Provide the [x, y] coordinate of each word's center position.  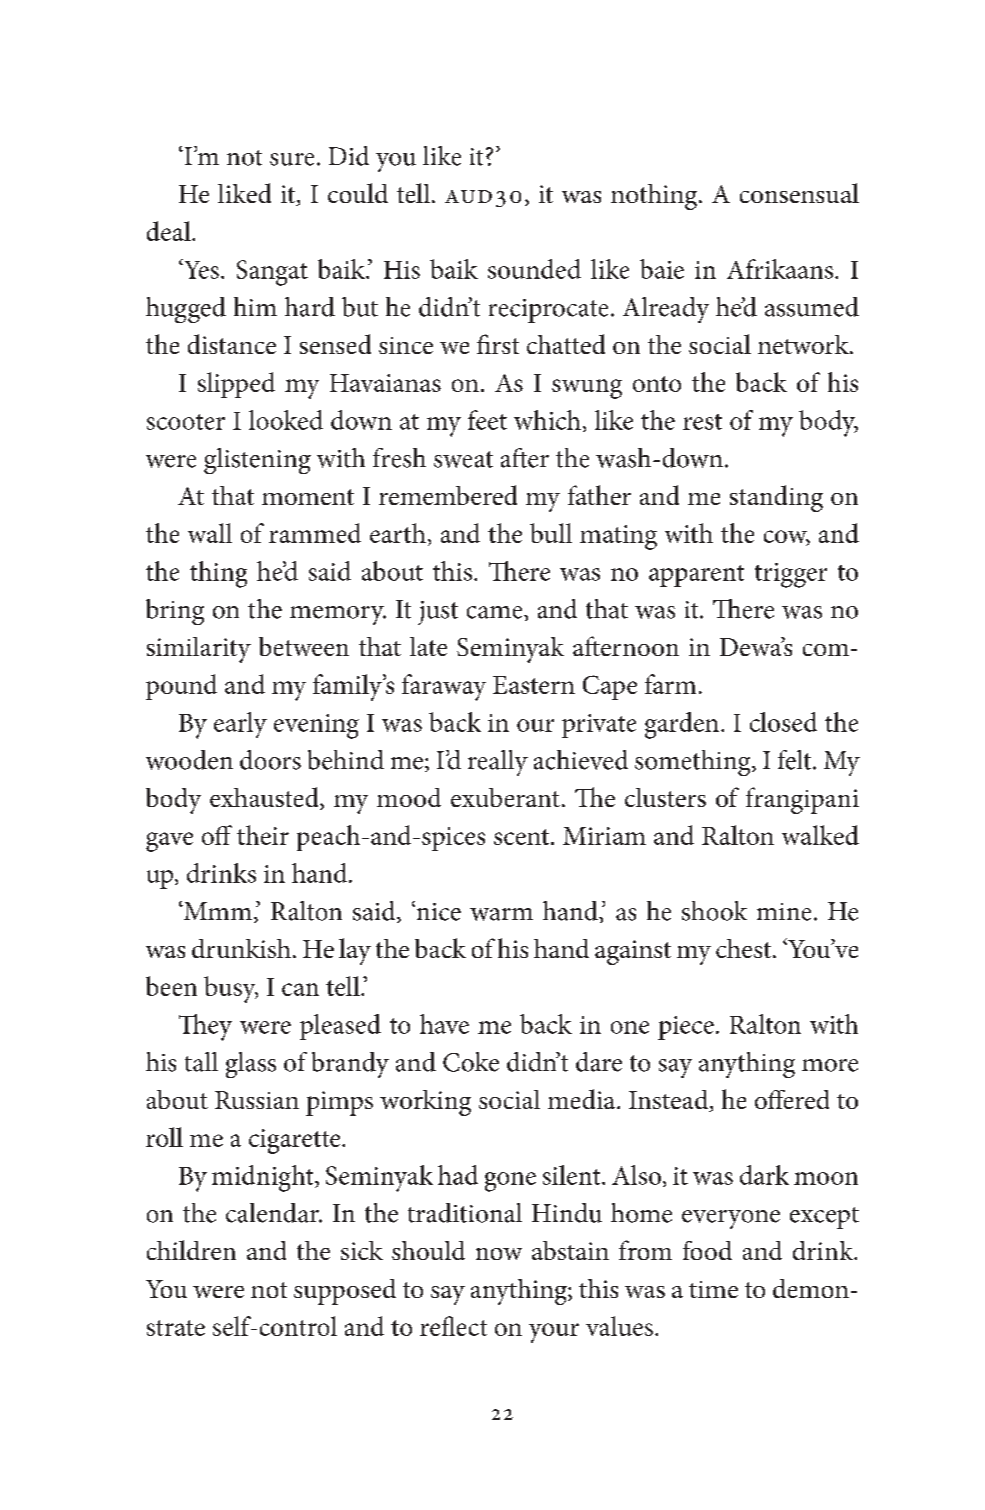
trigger [791, 575]
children [191, 1250]
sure [292, 159]
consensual [799, 193]
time [713, 1289]
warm [501, 914]
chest [745, 948]
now [499, 1254]
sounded [534, 269]
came [496, 612]
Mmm [217, 911]
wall [210, 533]
